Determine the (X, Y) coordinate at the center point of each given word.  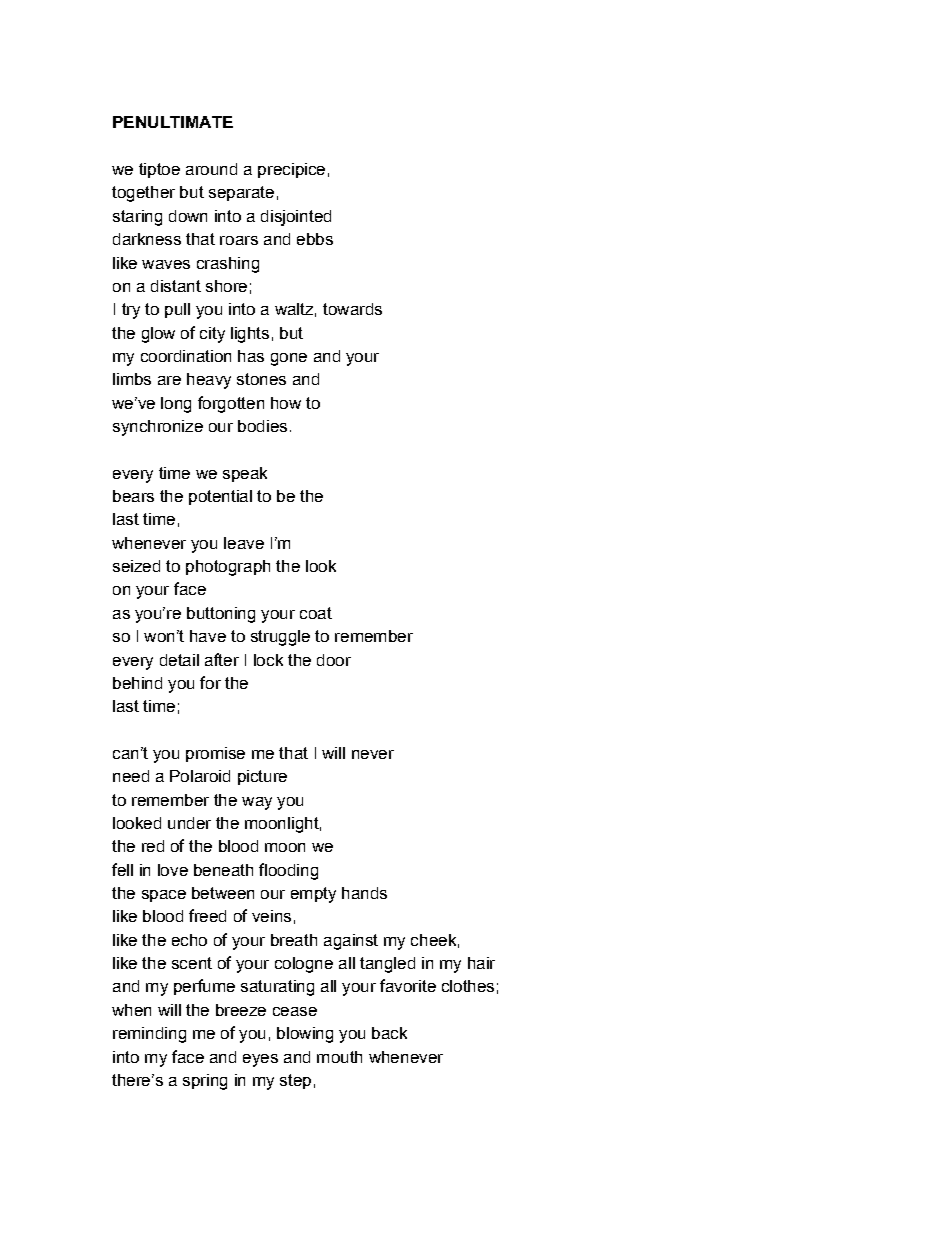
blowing (305, 1035)
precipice (291, 170)
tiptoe (159, 170)
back (389, 1033)
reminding (149, 1035)
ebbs (315, 239)
